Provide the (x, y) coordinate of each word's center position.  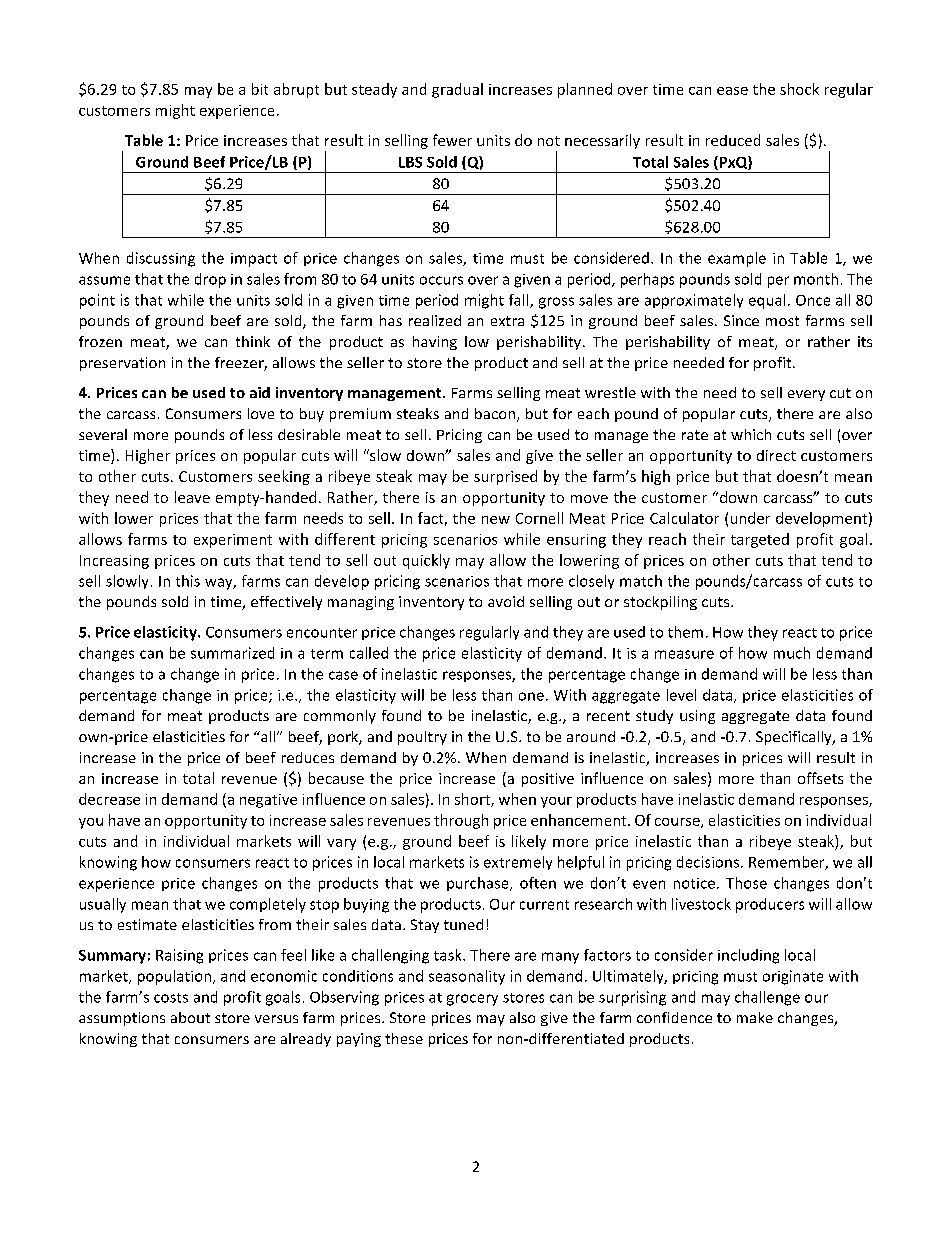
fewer (452, 140)
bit (260, 89)
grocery (472, 1000)
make (755, 1017)
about (190, 1017)
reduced (733, 140)
